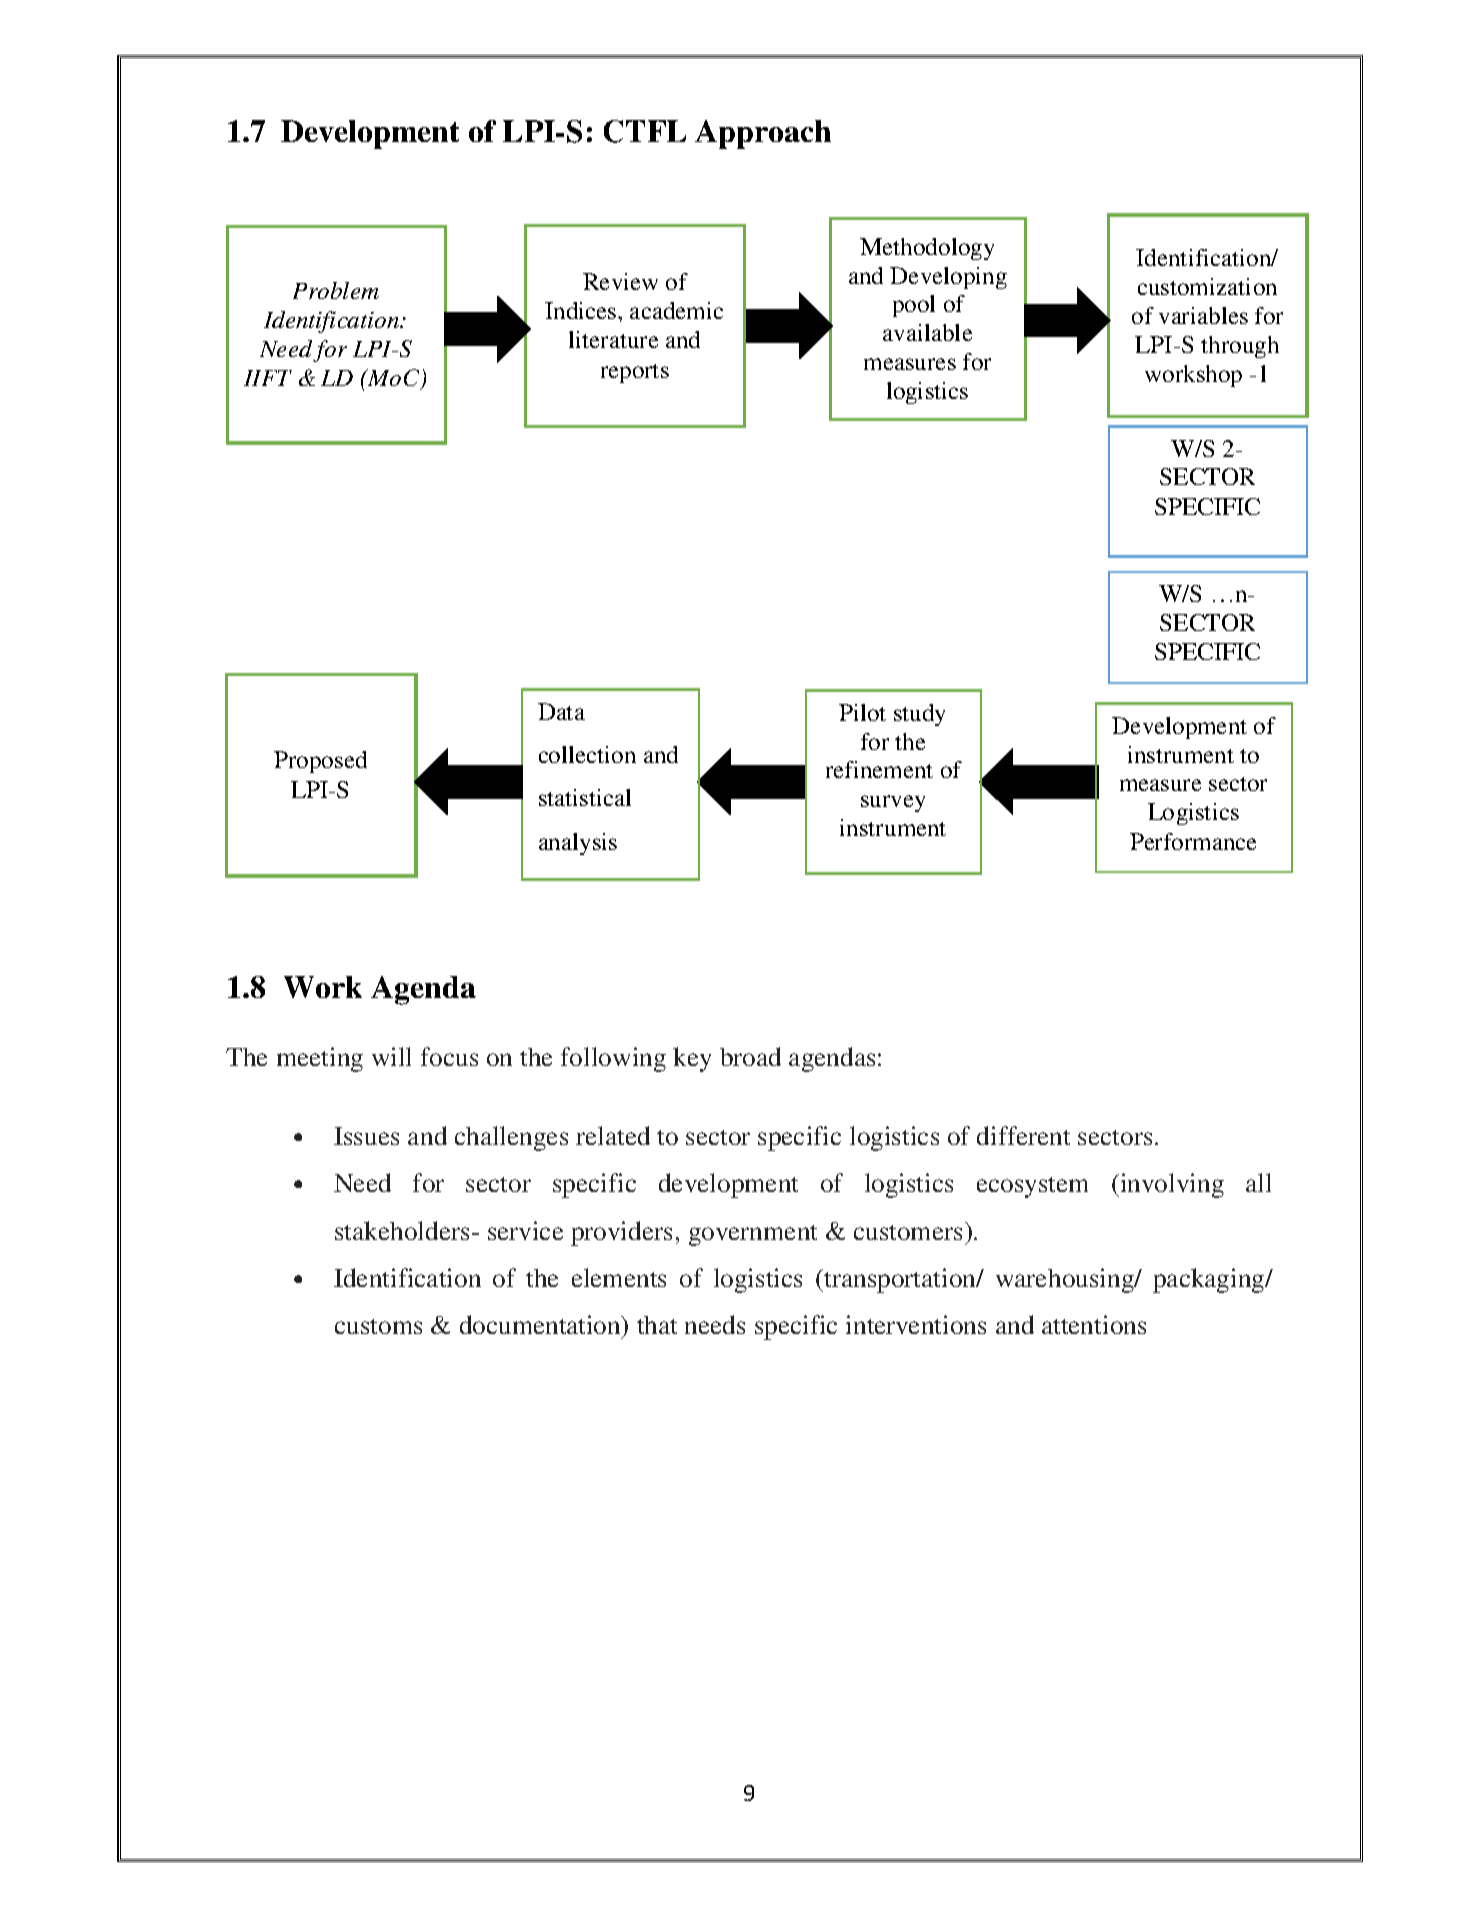  What do you see at coordinates (1207, 286) in the page?
I see `customization` at bounding box center [1207, 286].
